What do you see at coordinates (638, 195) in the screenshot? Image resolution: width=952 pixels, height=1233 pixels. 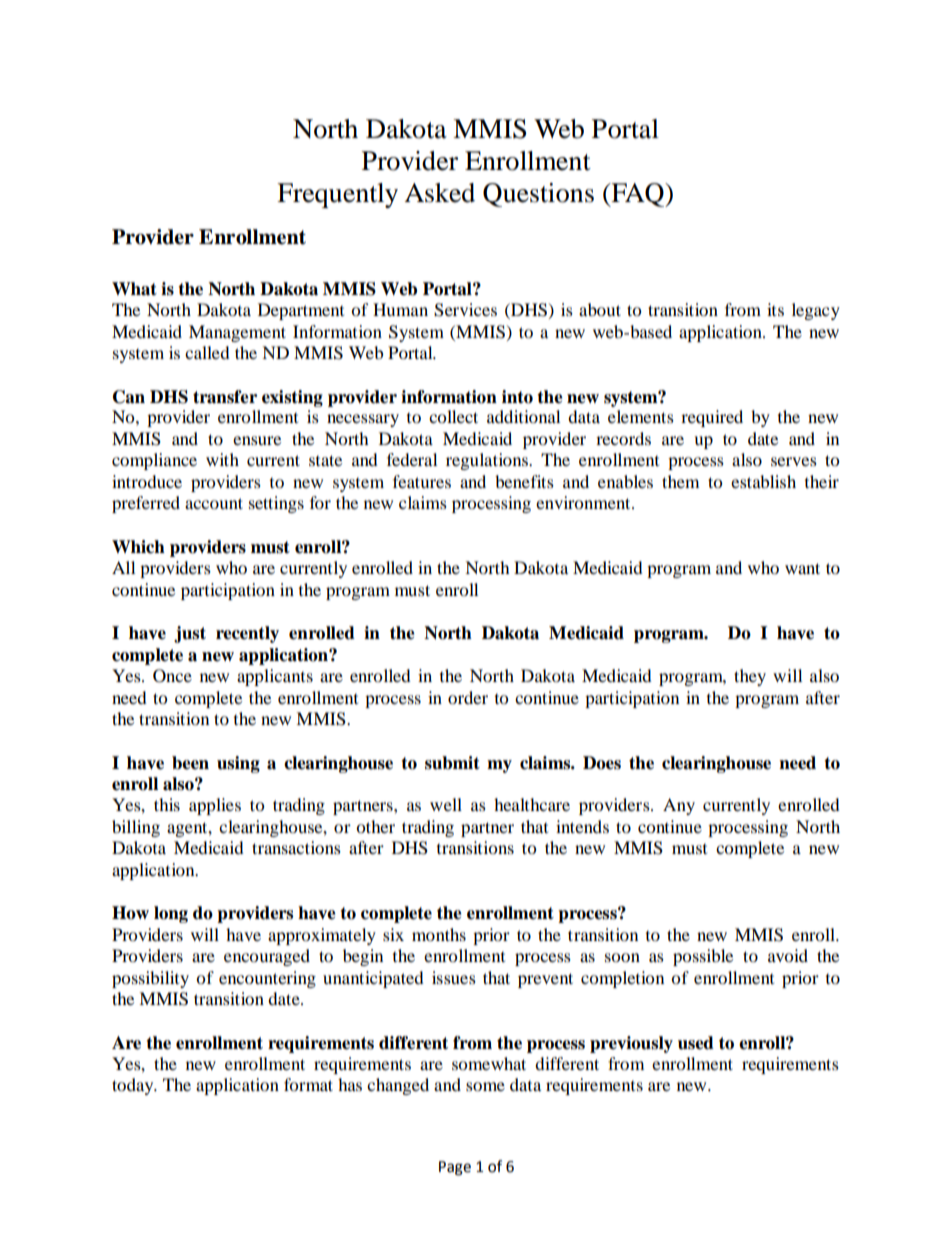 I see `FAQ` at bounding box center [638, 195].
